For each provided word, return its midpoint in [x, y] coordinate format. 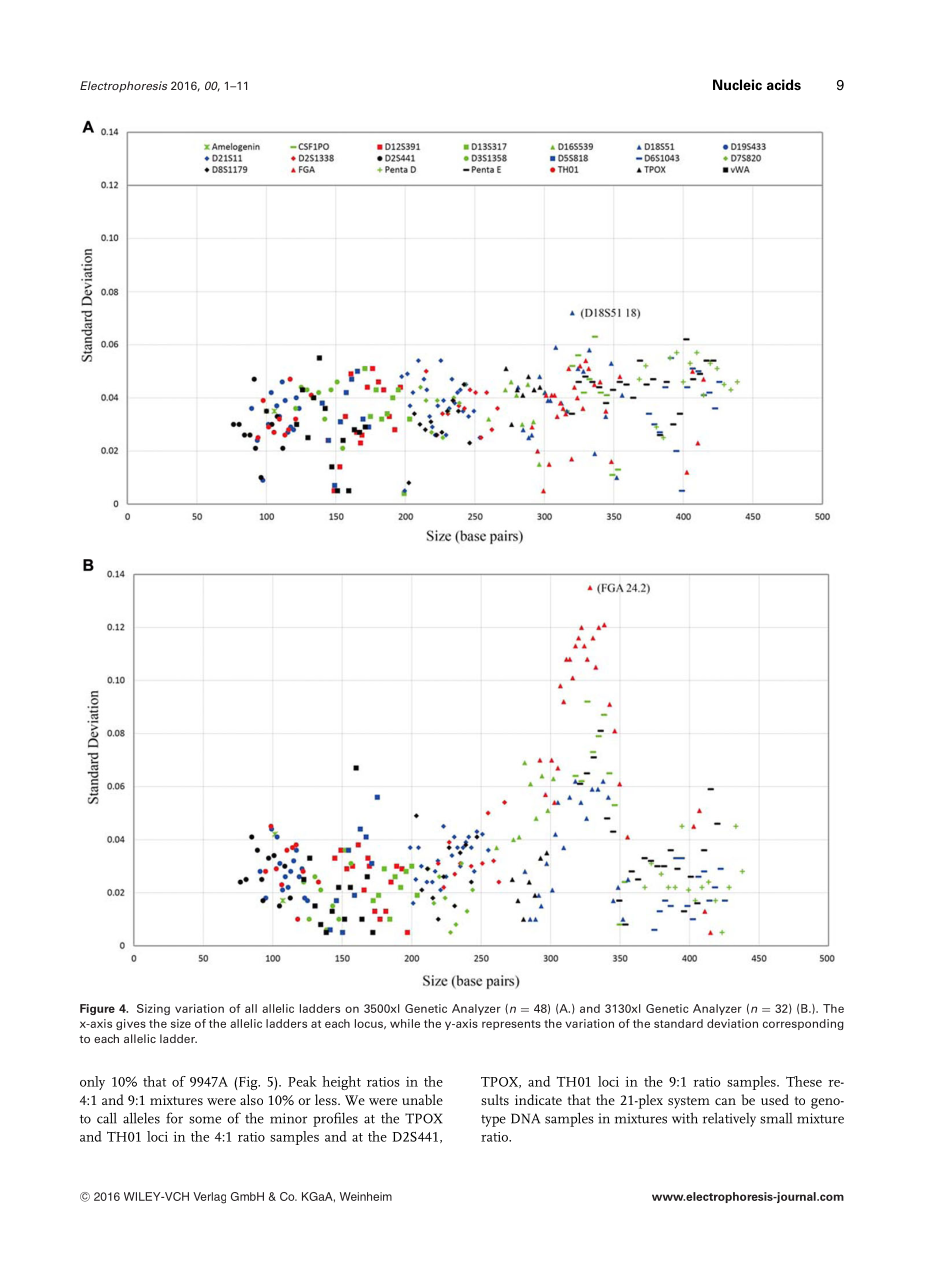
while [405, 1023]
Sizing [153, 1009]
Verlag [209, 1198]
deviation [732, 1023]
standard [678, 1023]
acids [784, 84]
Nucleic [737, 85]
